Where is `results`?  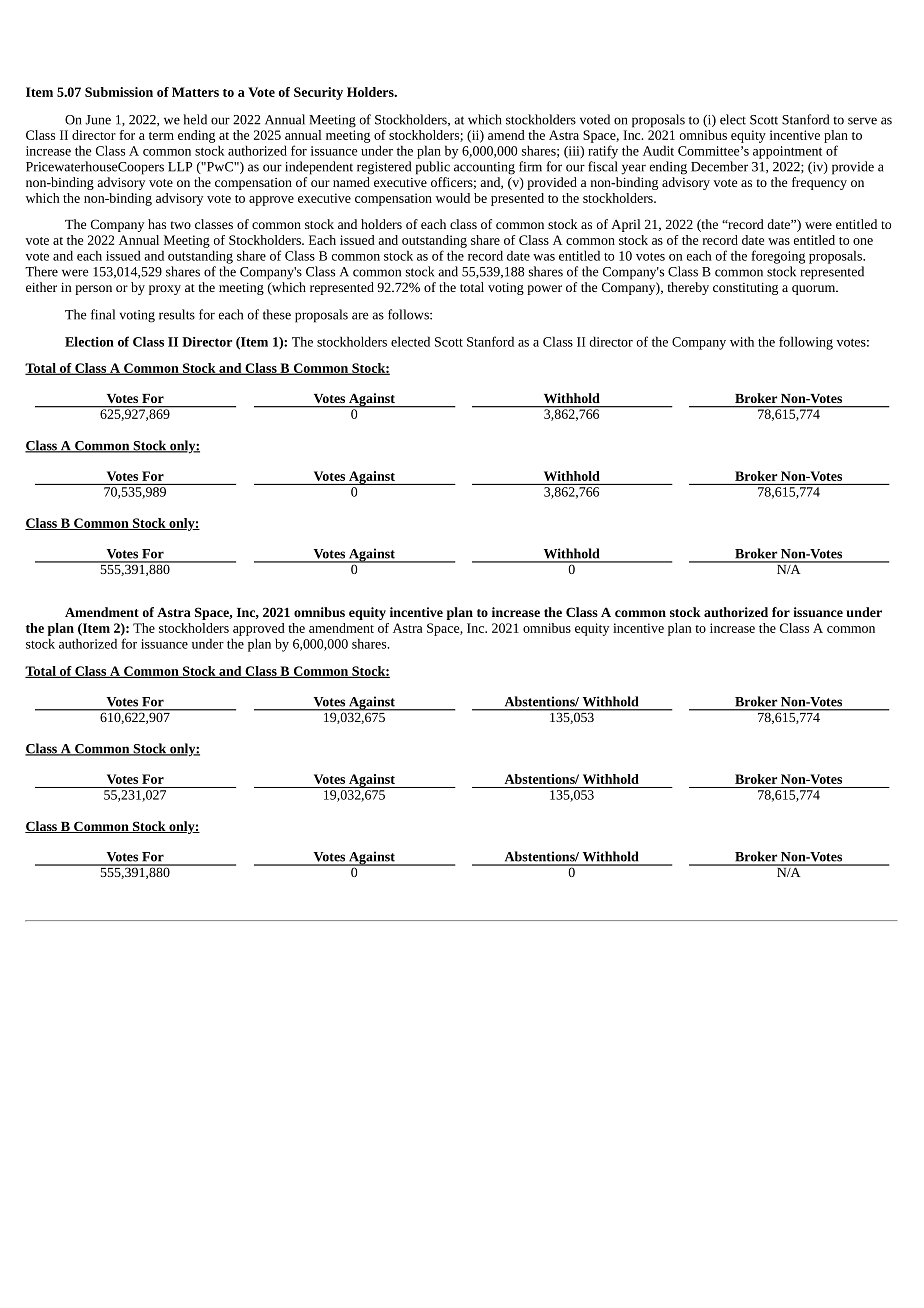
results is located at coordinates (177, 314).
